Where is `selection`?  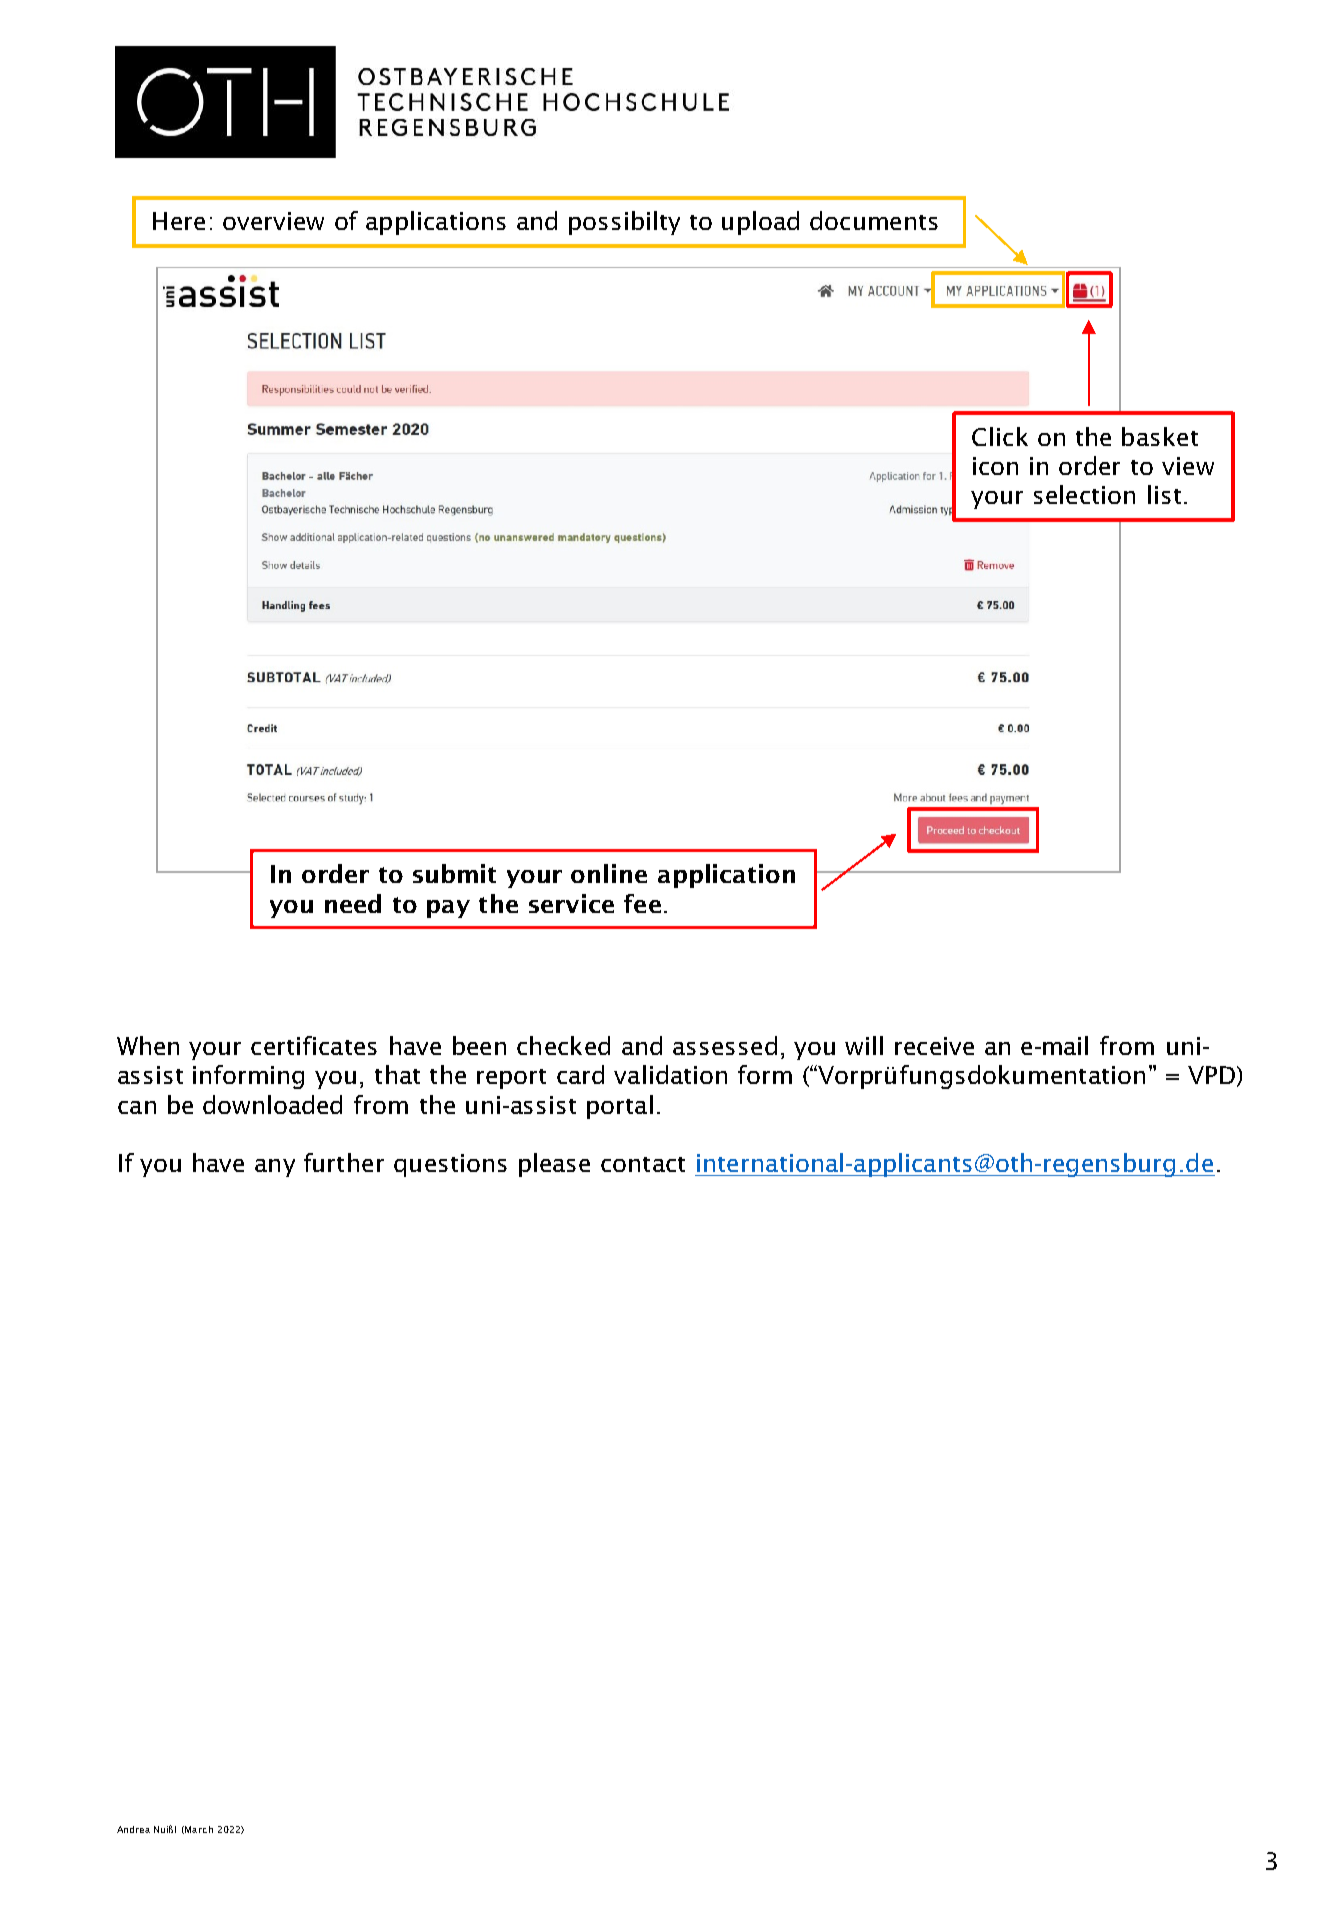 selection is located at coordinates (1084, 494).
